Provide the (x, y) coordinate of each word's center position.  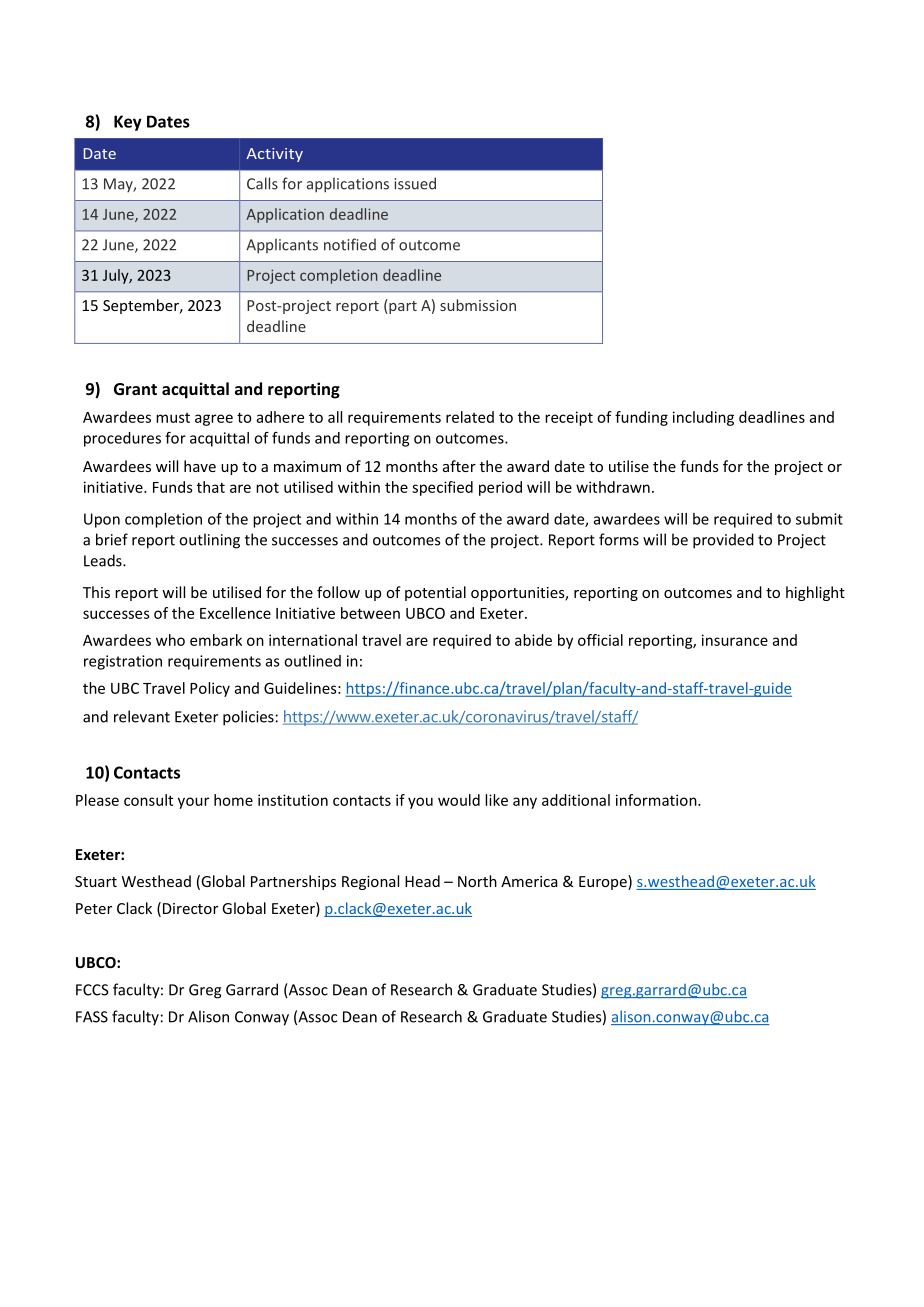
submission (478, 305)
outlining (209, 541)
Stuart (96, 881)
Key (128, 123)
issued (415, 183)
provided (723, 541)
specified (442, 488)
